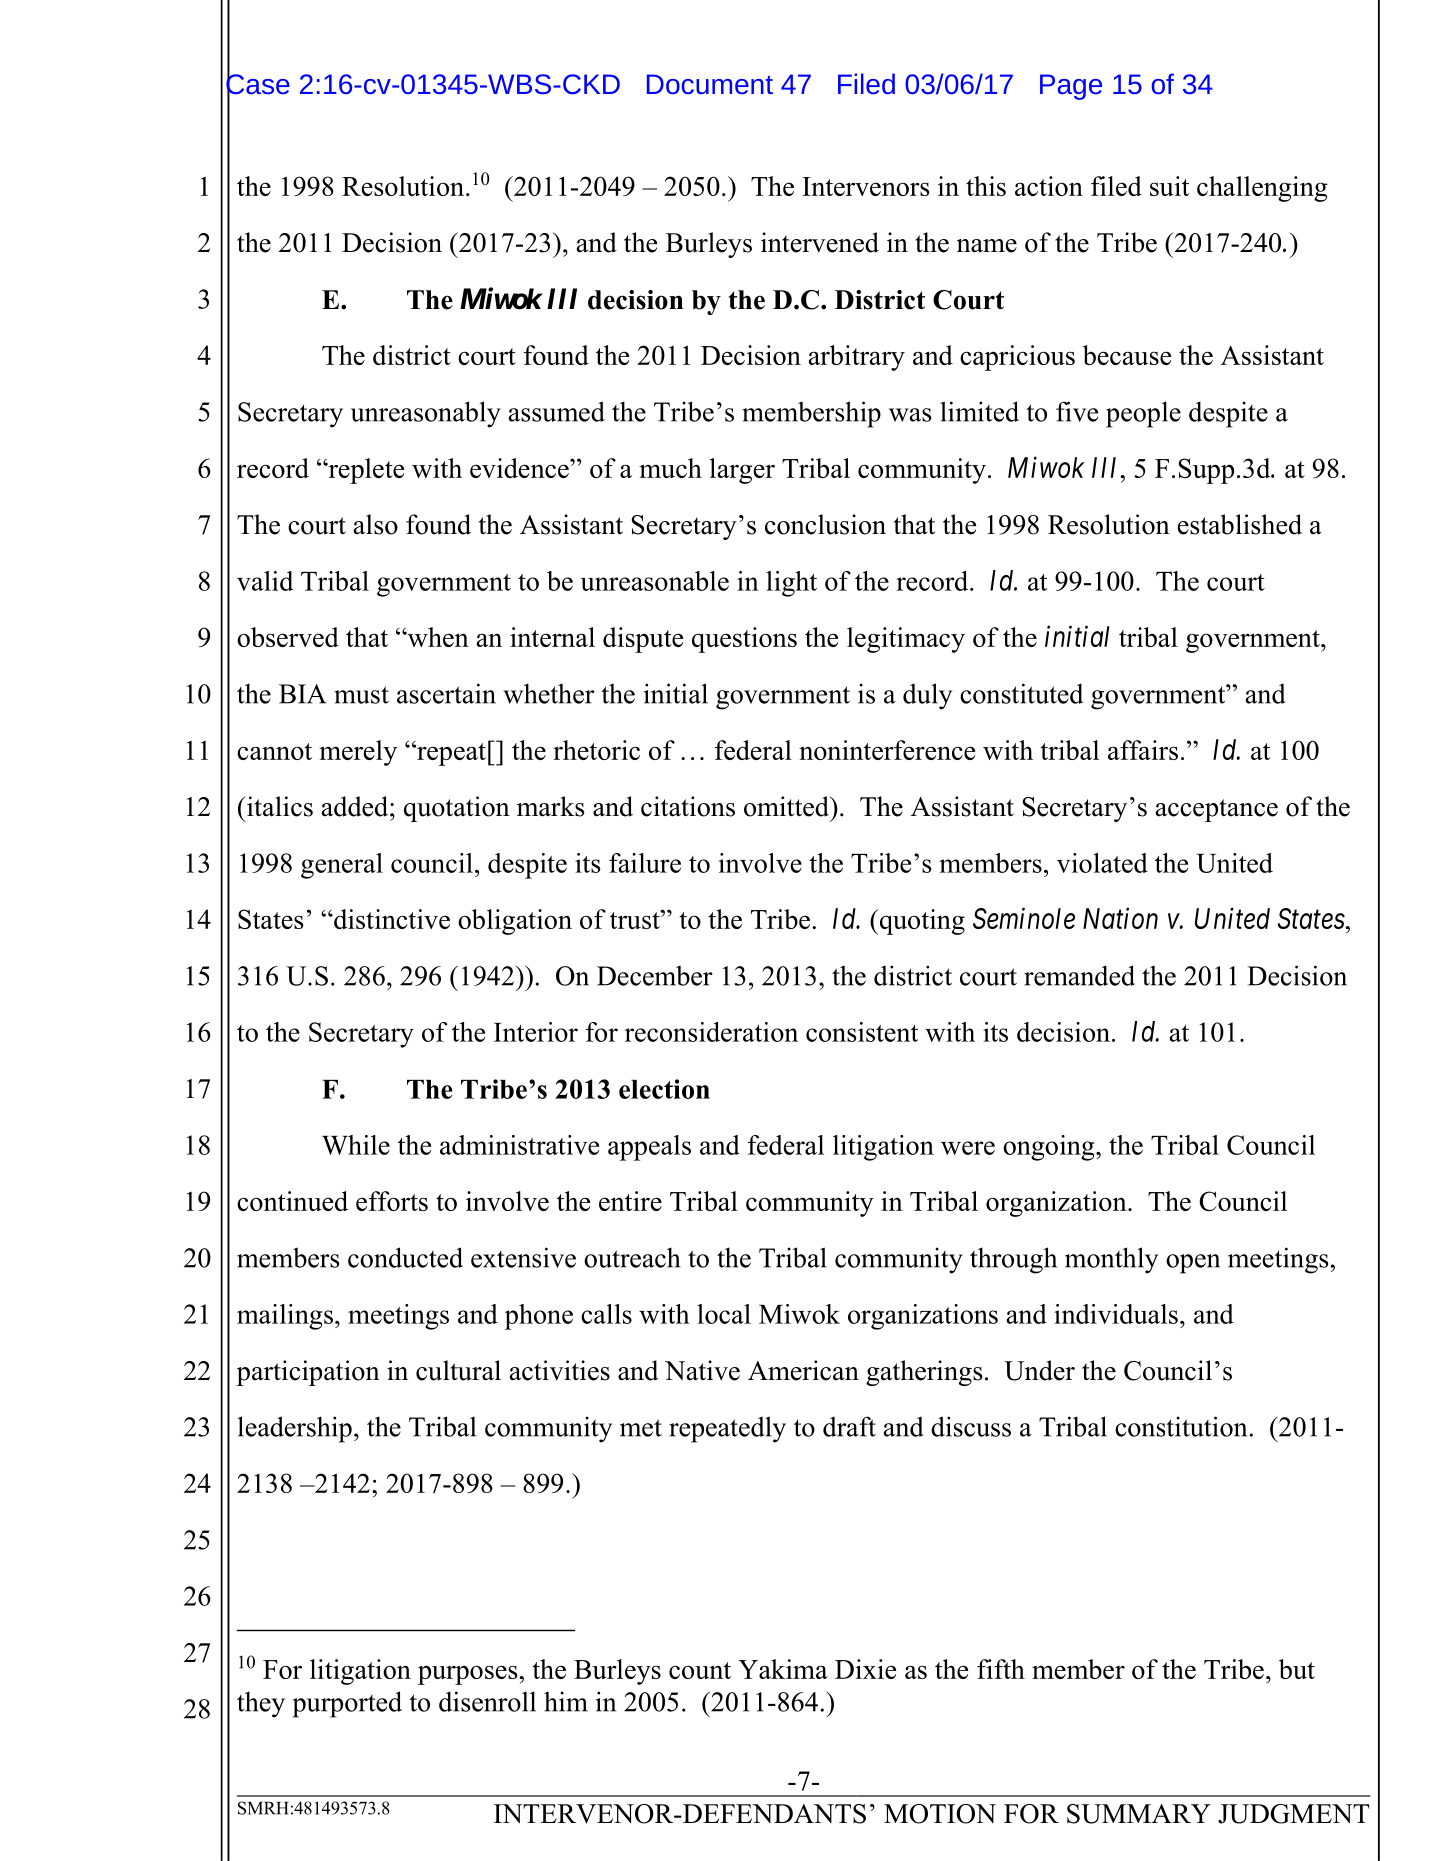 This screenshot has width=1438, height=1861. Describe the element at coordinates (1143, 750) in the screenshot. I see `affairs` at that location.
